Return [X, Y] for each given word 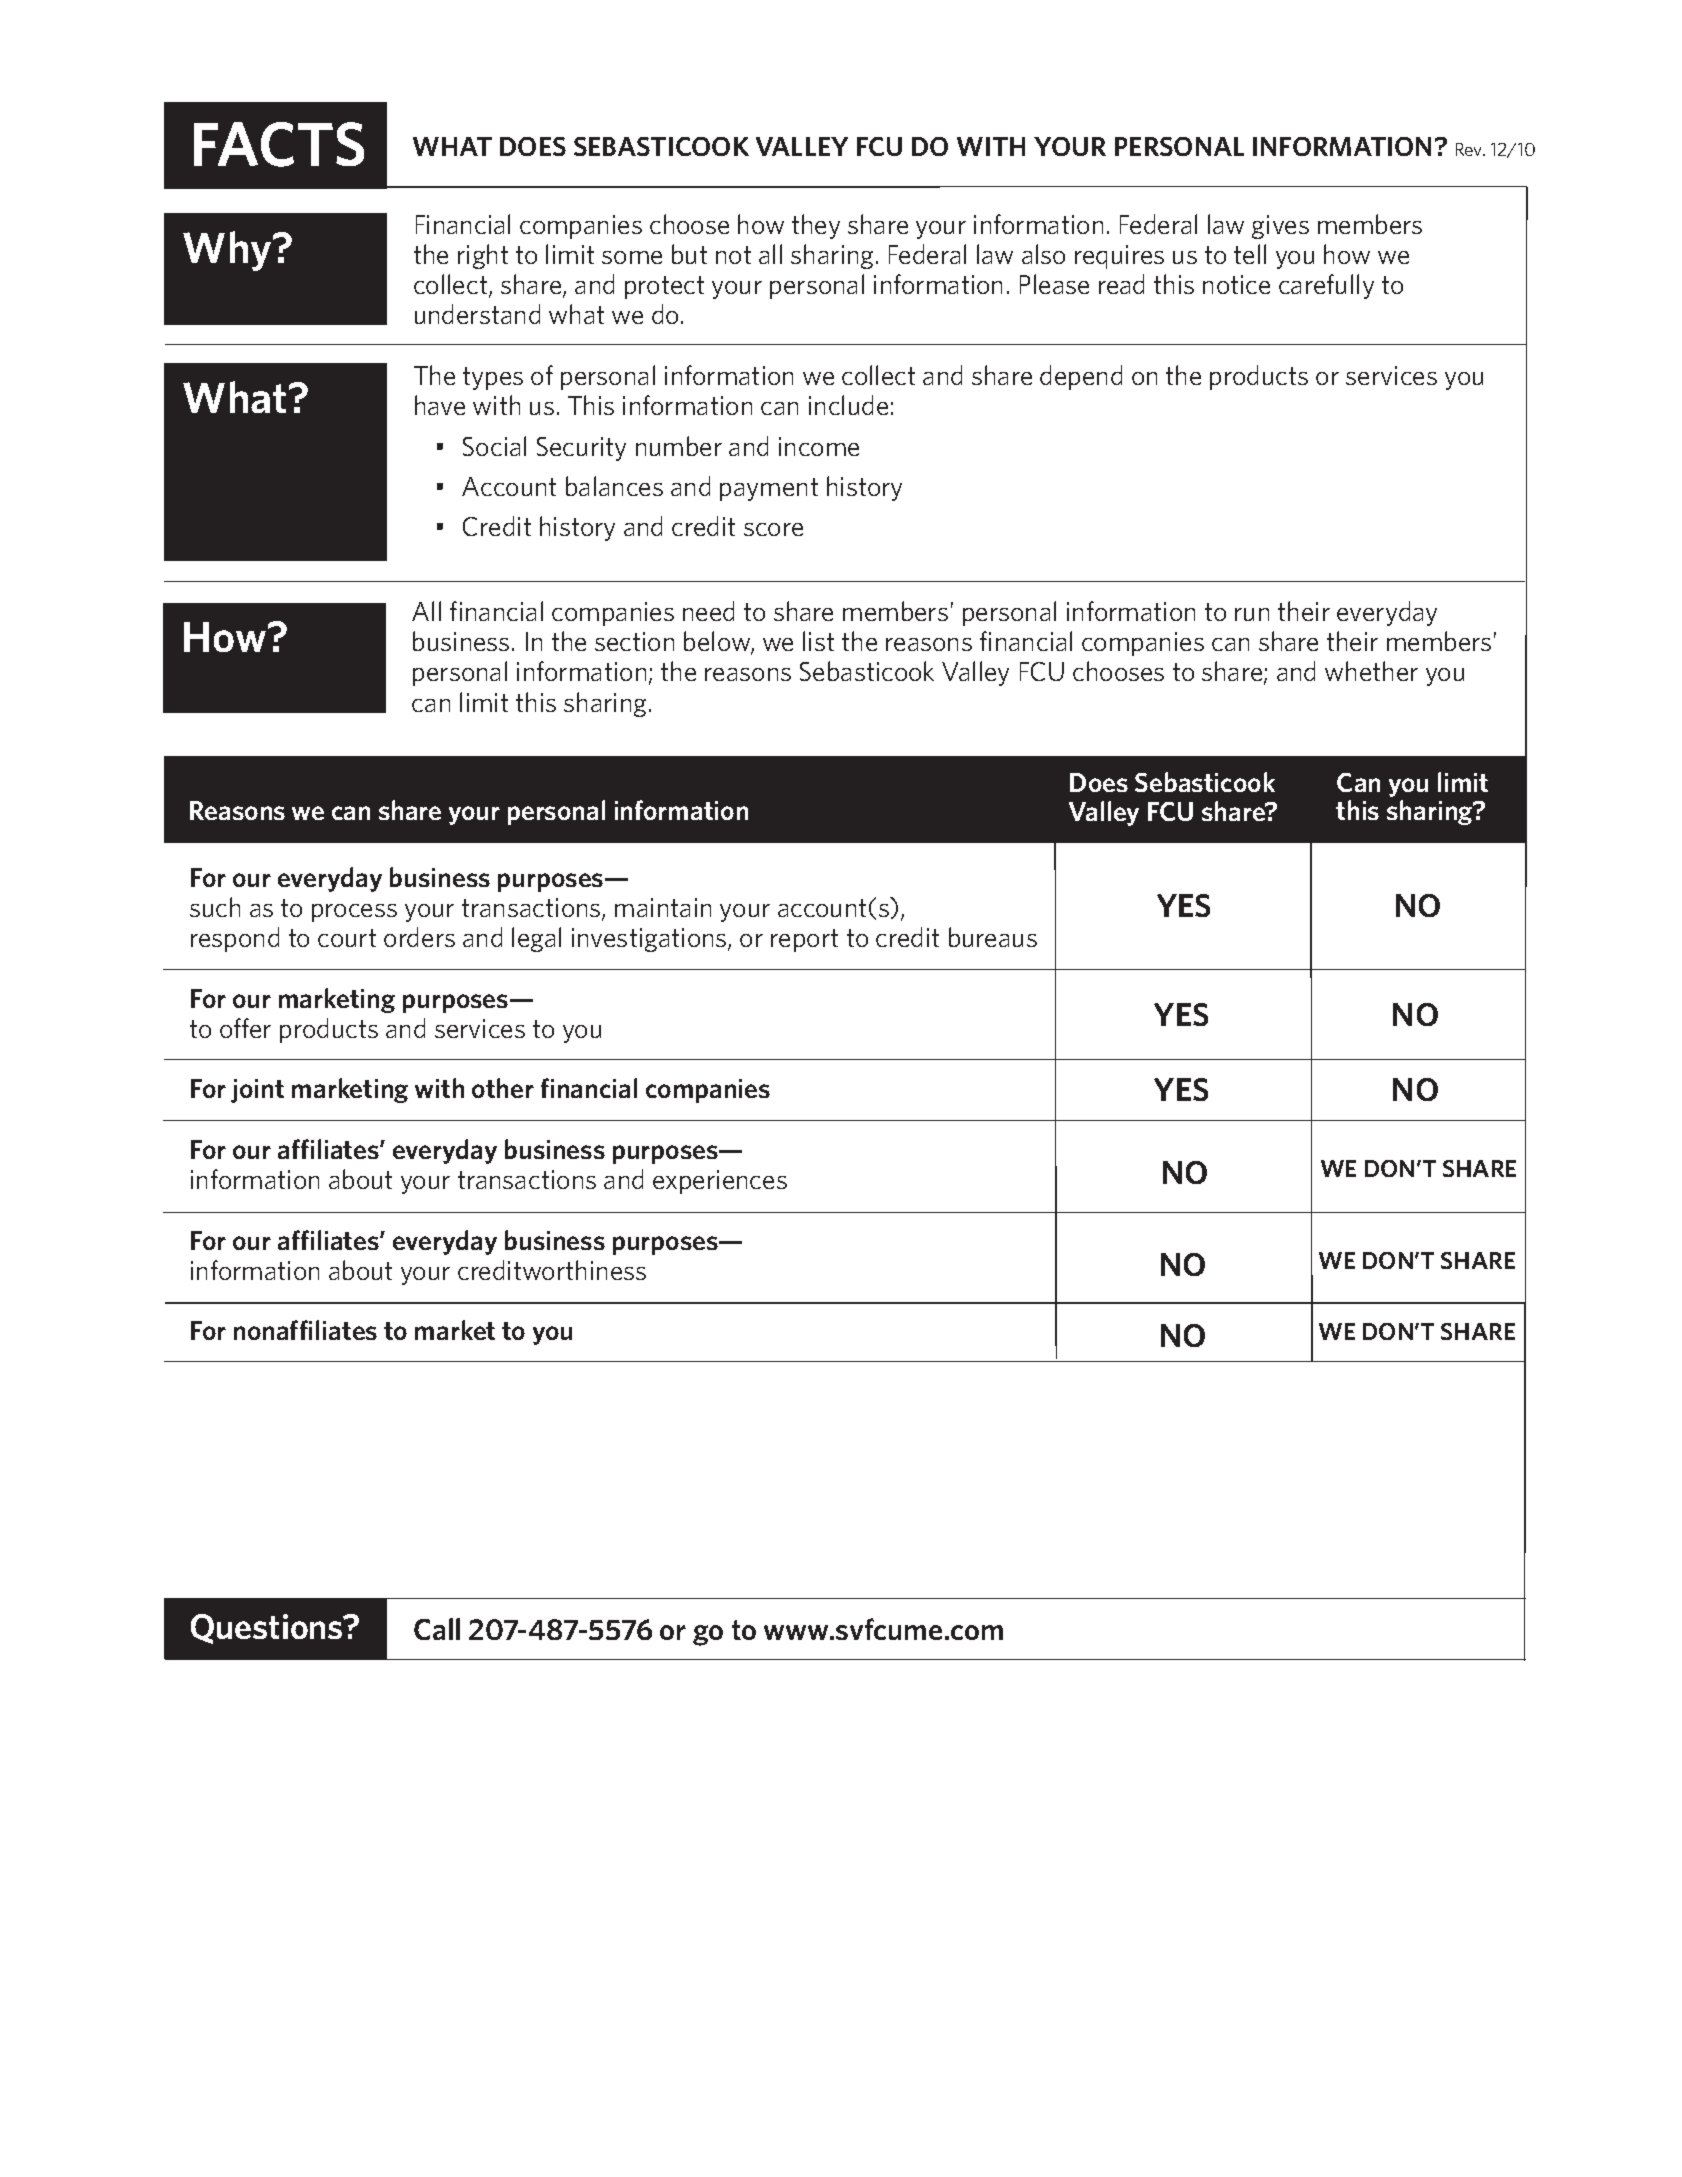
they [816, 226]
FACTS [279, 144]
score [773, 529]
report [804, 940]
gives [1280, 227]
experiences [720, 1182]
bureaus [993, 937]
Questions [268, 1629]
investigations [649, 940]
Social [494, 446]
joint [257, 1091]
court [347, 938]
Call [437, 1629]
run [1252, 614]
